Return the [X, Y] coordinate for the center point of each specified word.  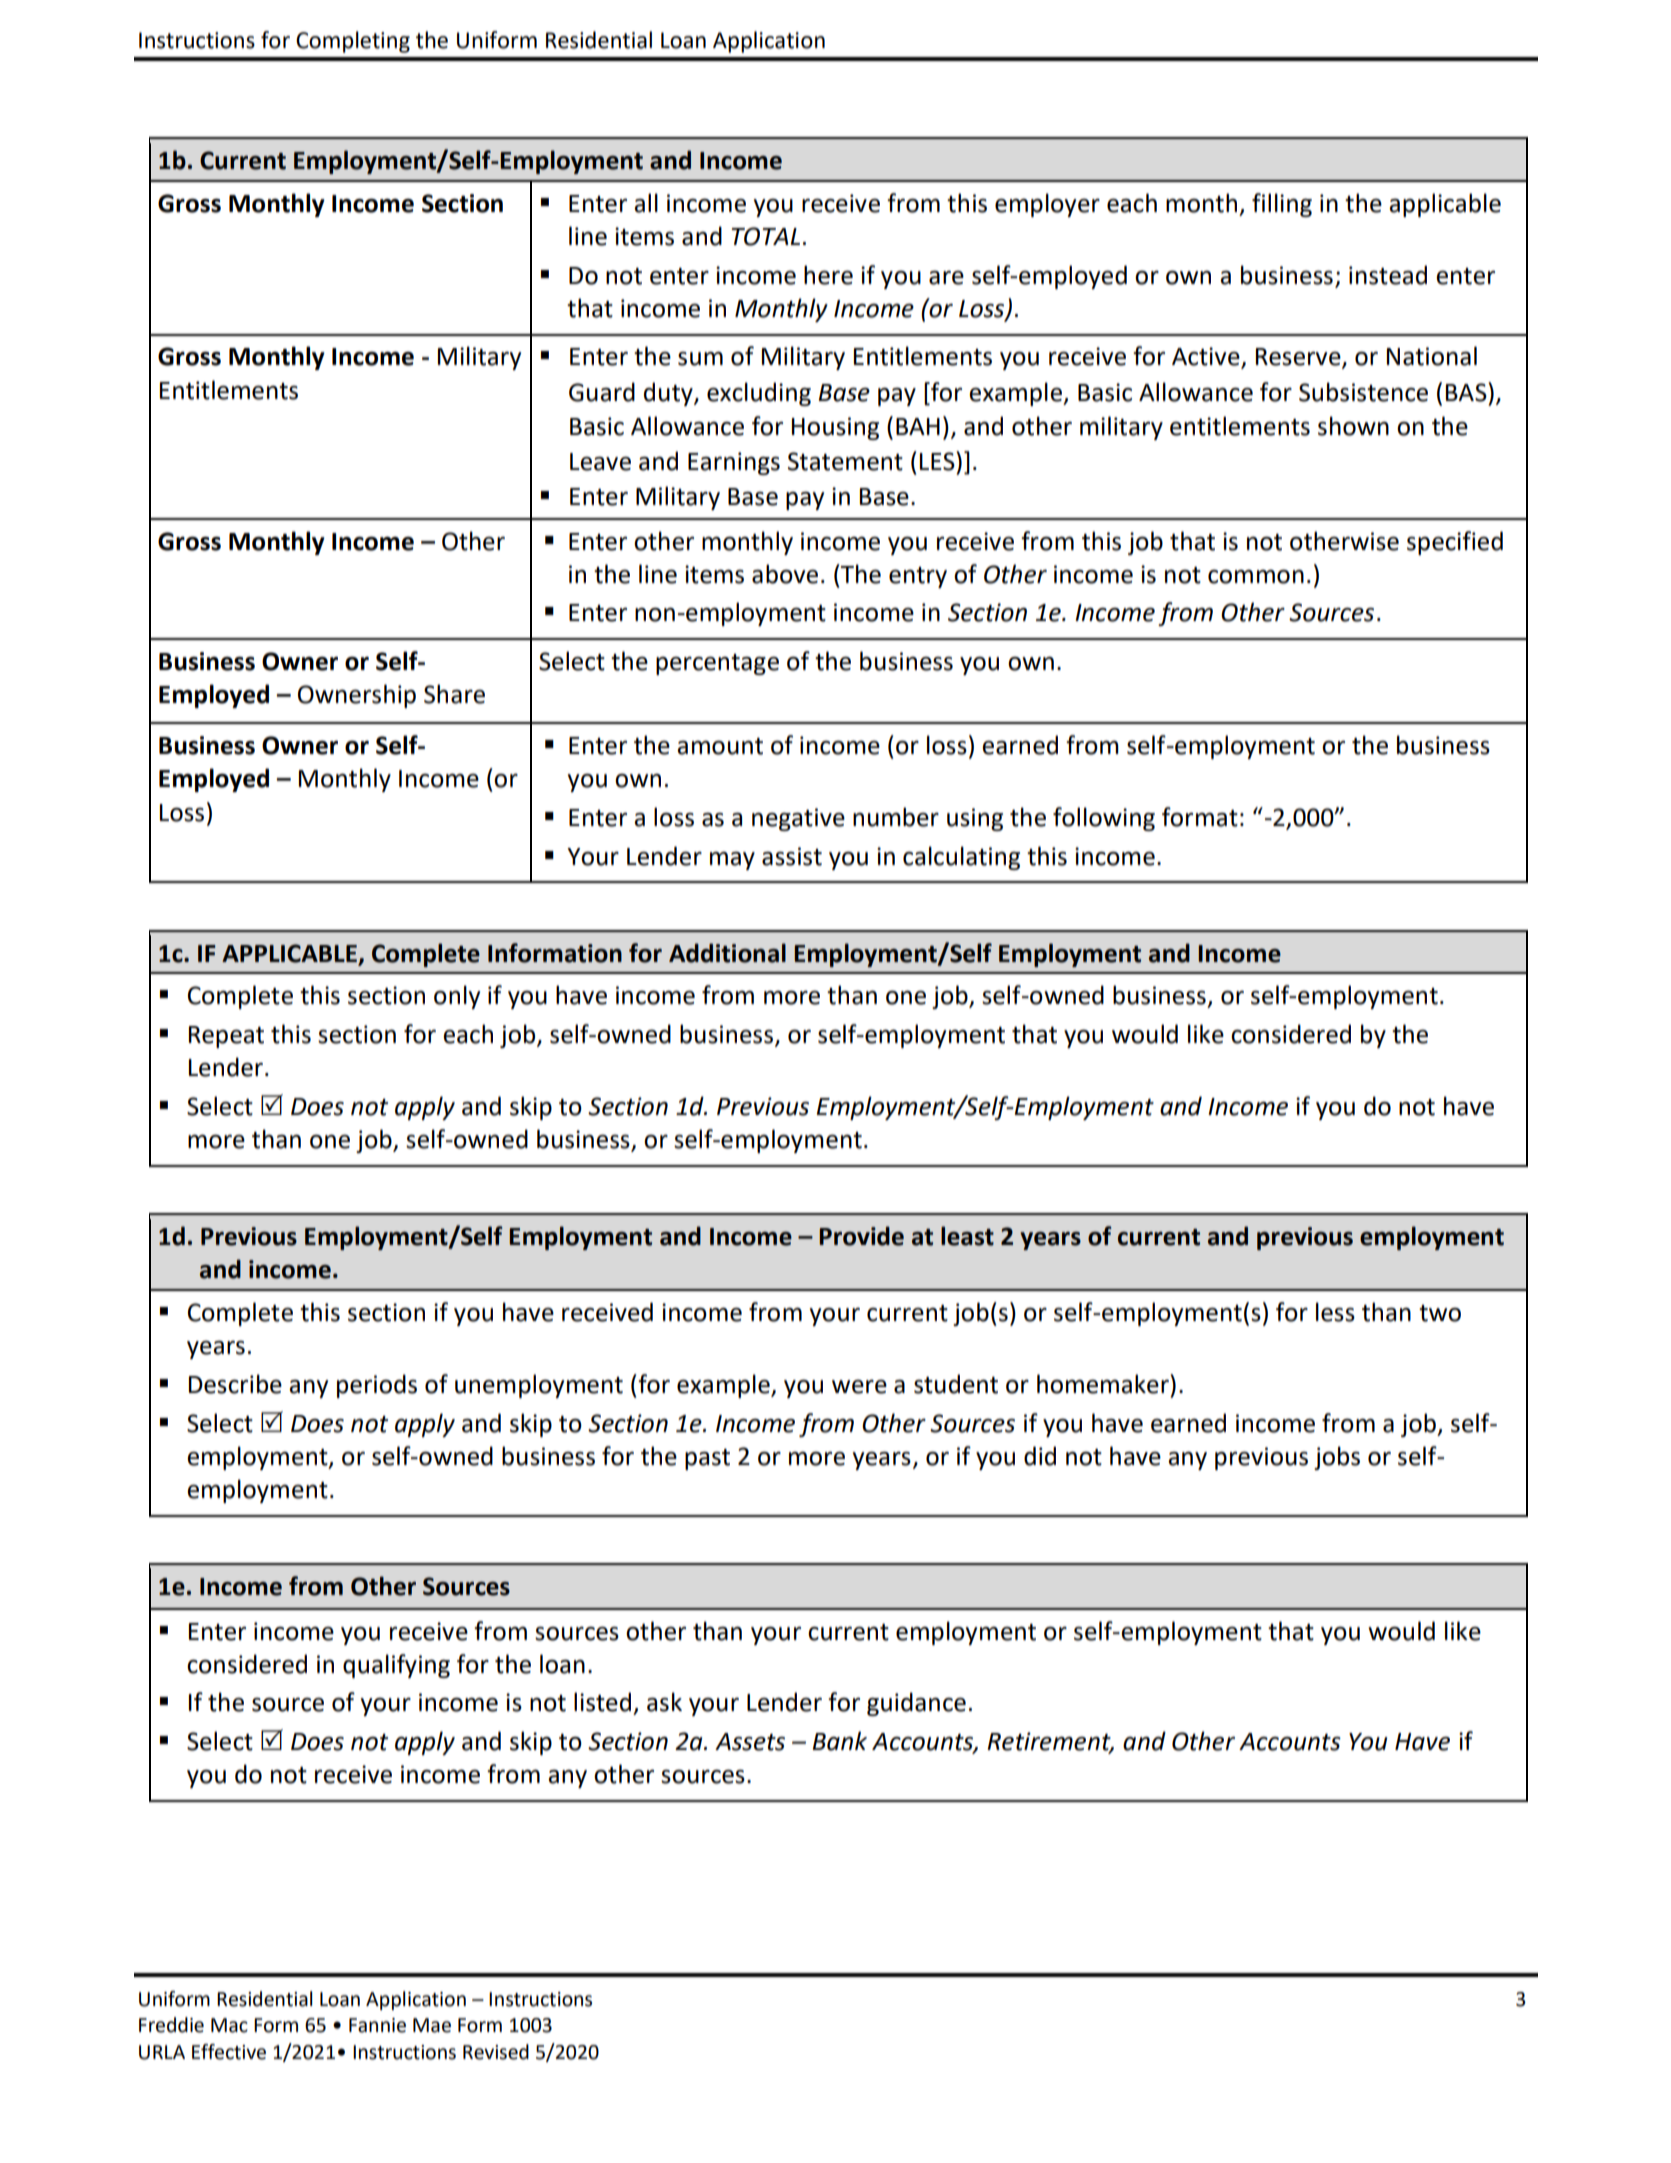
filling [1282, 205]
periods [377, 1386]
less [1335, 1312]
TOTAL [765, 236]
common [1256, 577]
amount [720, 746]
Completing [353, 42]
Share [454, 694]
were [859, 1387]
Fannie [377, 2025]
